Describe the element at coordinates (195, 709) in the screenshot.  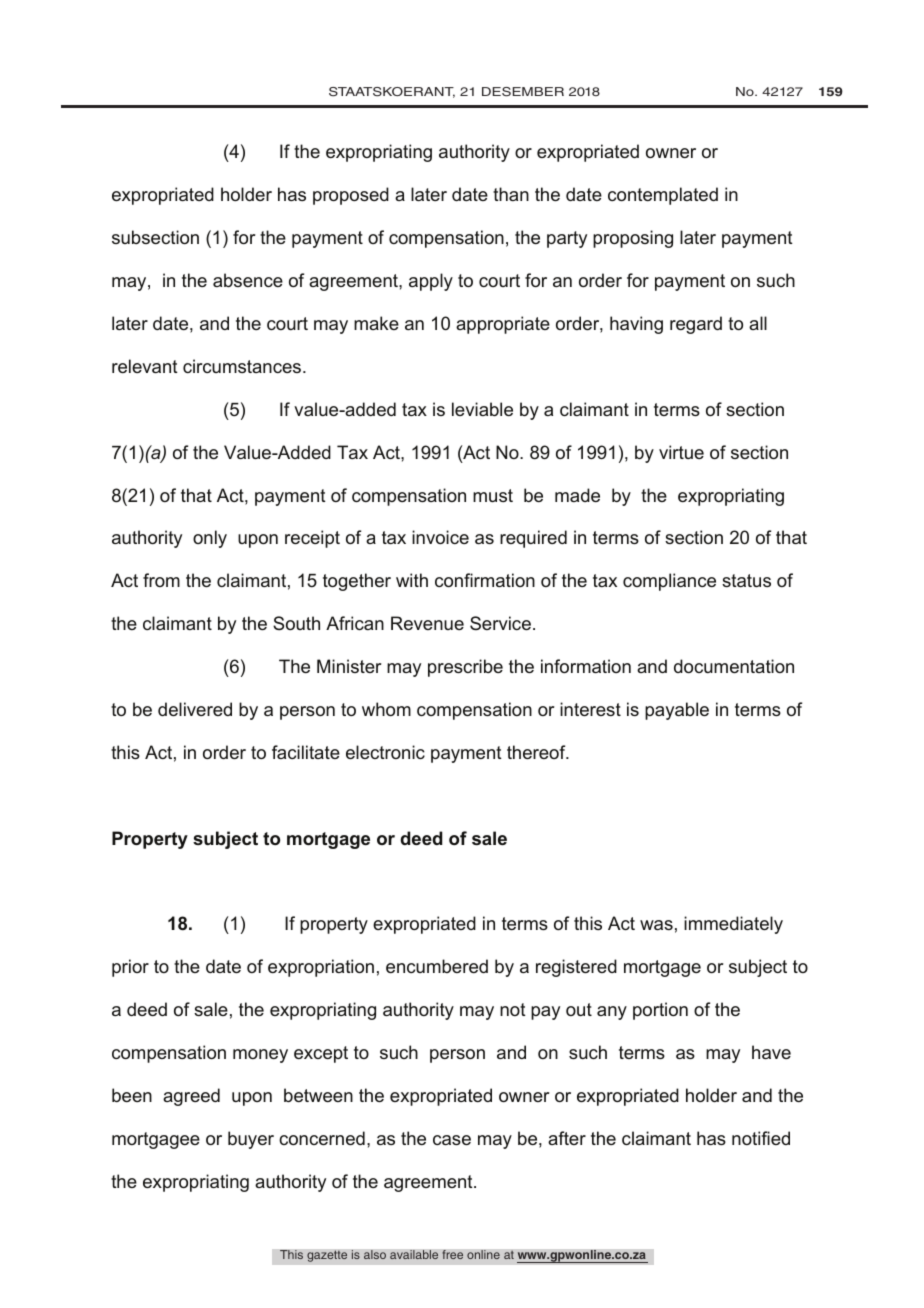
I see `delivered` at that location.
